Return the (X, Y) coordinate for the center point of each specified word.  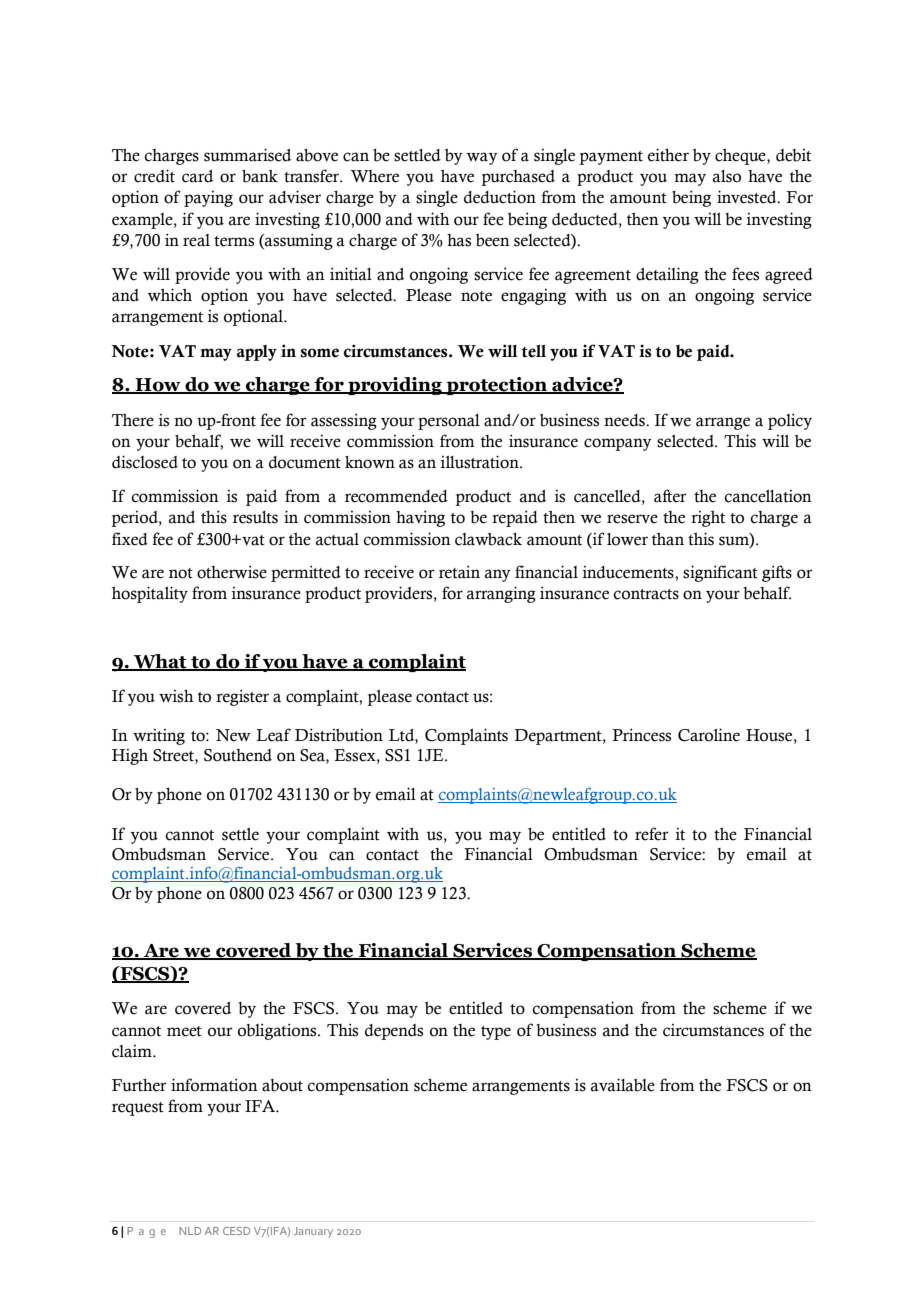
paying (208, 199)
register (242, 697)
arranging (501, 594)
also (727, 176)
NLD (190, 1231)
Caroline (709, 735)
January (313, 1232)
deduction (500, 197)
